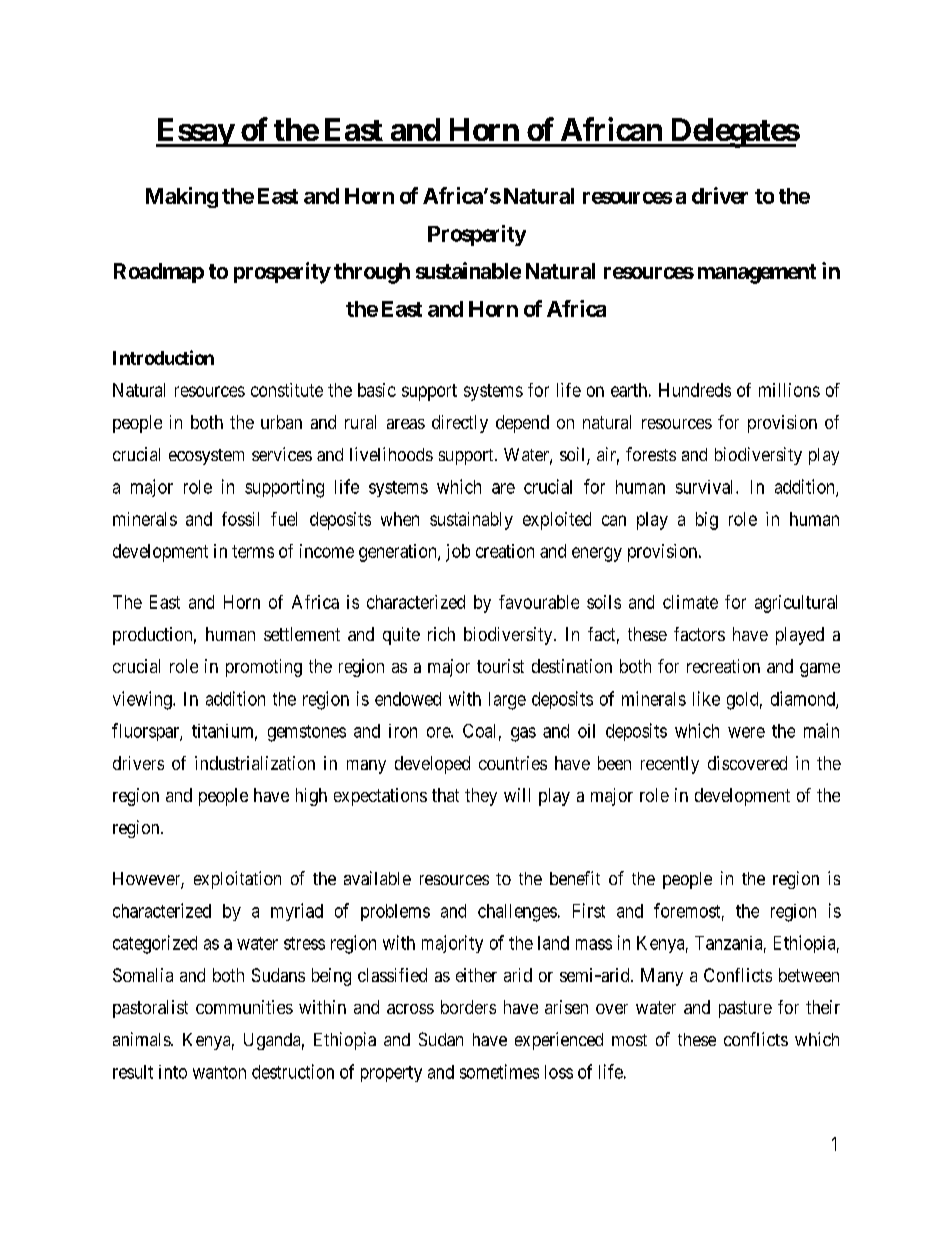 The width and height of the screenshot is (952, 1233). I want to click on sometimes, so click(499, 1071).
